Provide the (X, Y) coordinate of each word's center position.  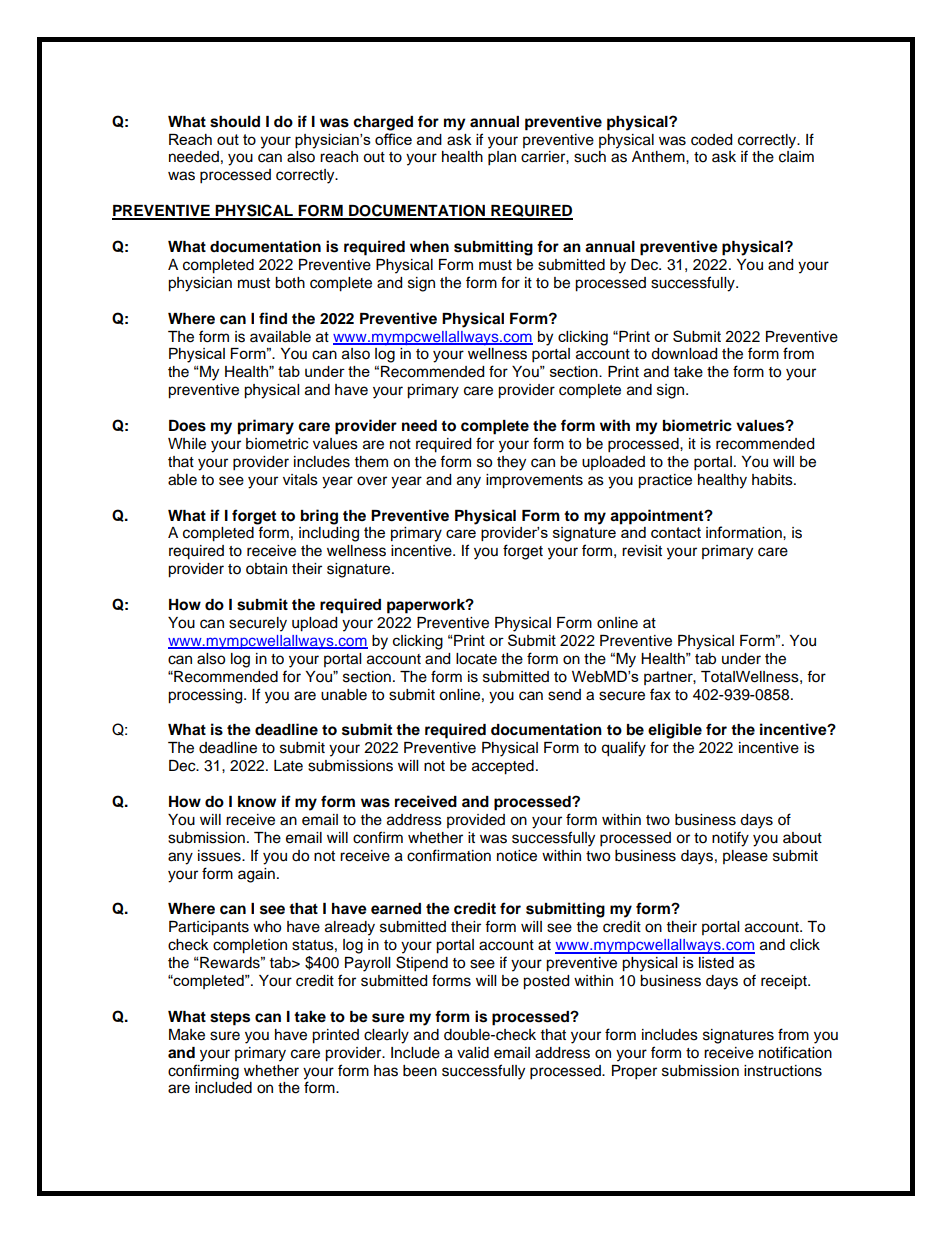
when (429, 247)
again (256, 875)
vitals (300, 480)
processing (206, 696)
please (745, 857)
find (273, 318)
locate (476, 659)
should (235, 122)
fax (660, 694)
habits (773, 480)
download (684, 354)
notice (517, 856)
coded (711, 140)
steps (230, 1019)
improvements (534, 481)
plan (502, 158)
